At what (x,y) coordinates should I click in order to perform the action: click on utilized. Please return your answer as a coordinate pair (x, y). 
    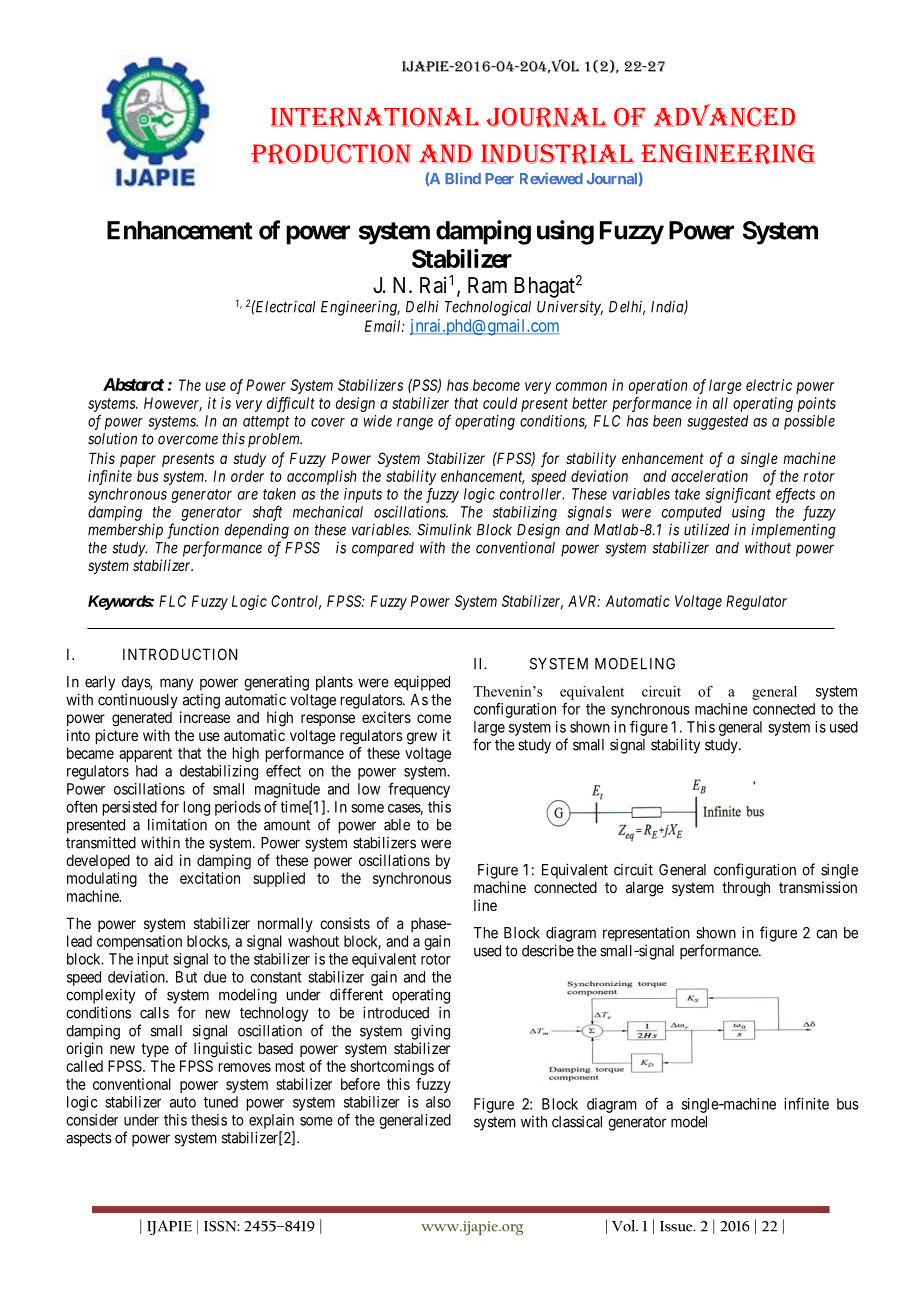
    Looking at the image, I should click on (707, 529).
